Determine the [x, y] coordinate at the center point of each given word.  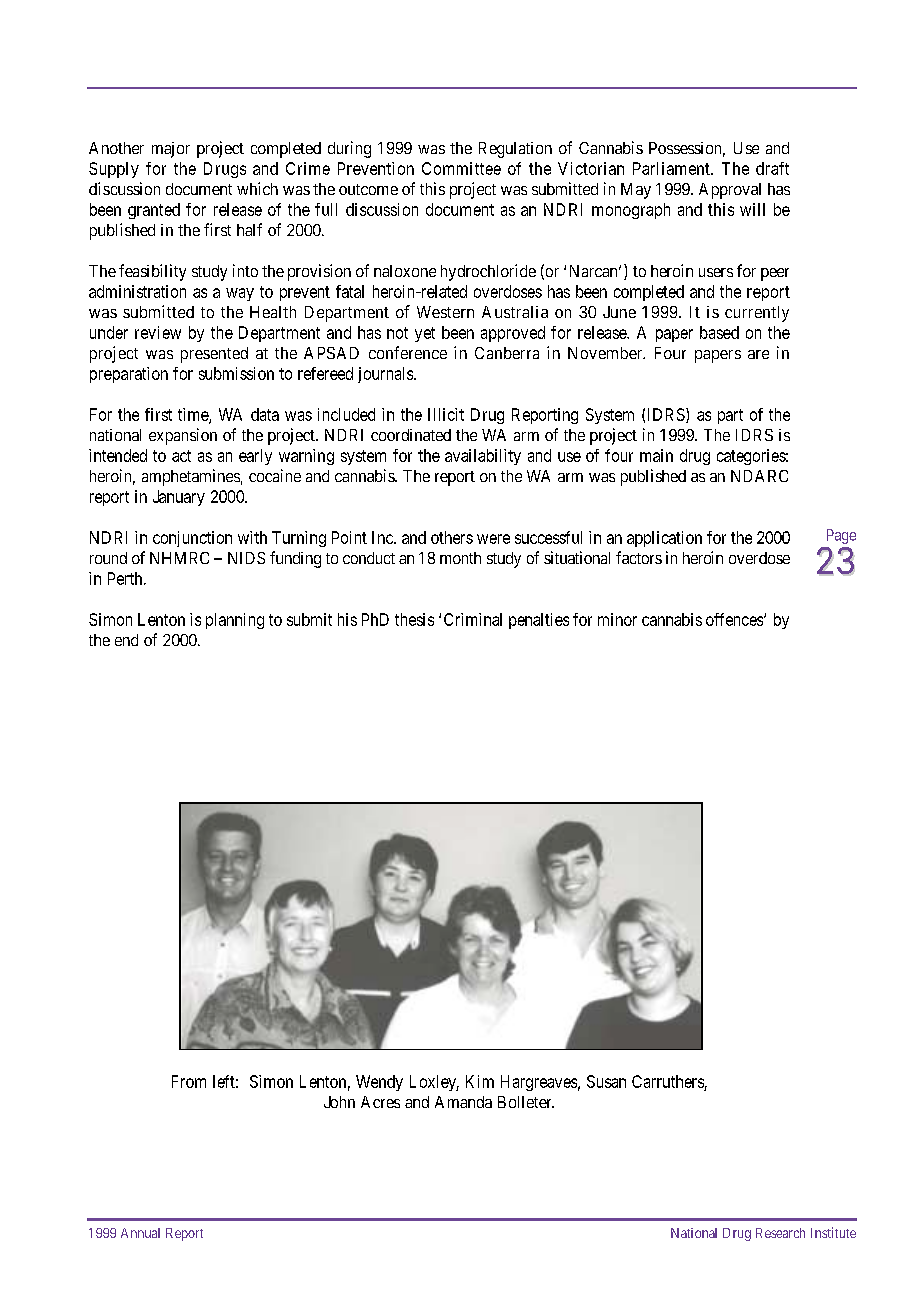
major [171, 150]
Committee [461, 168]
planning [235, 621]
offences [735, 619]
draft [772, 168]
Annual [140, 1233]
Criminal [473, 619]
